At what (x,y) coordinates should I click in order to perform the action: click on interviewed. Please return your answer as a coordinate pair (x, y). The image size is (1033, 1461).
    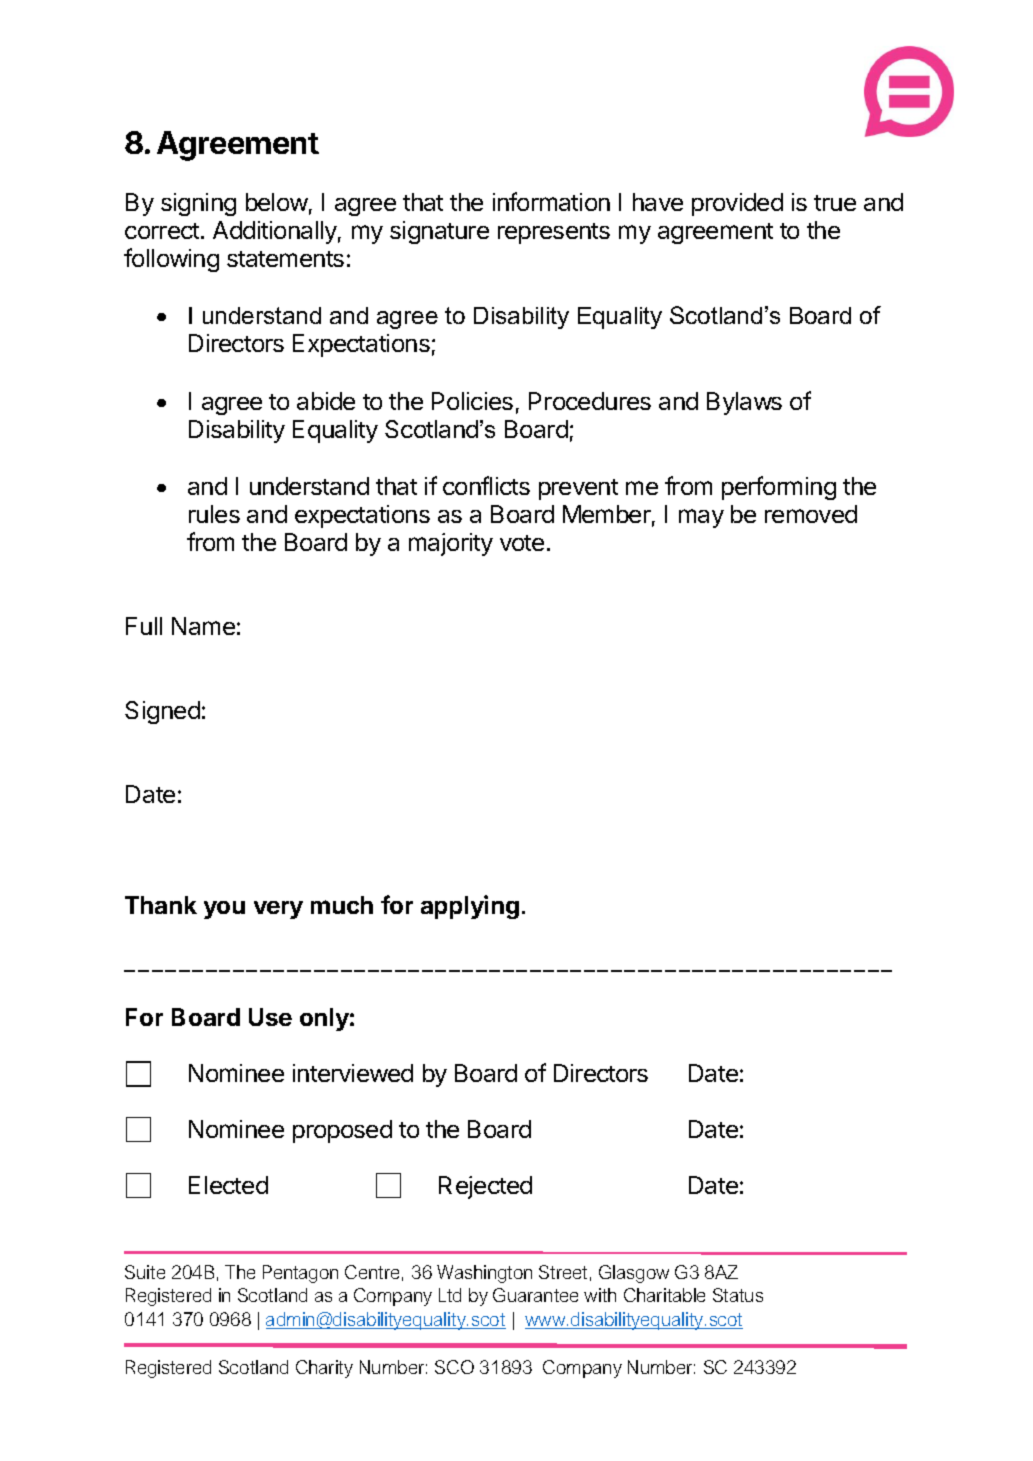
    Looking at the image, I should click on (353, 1073).
